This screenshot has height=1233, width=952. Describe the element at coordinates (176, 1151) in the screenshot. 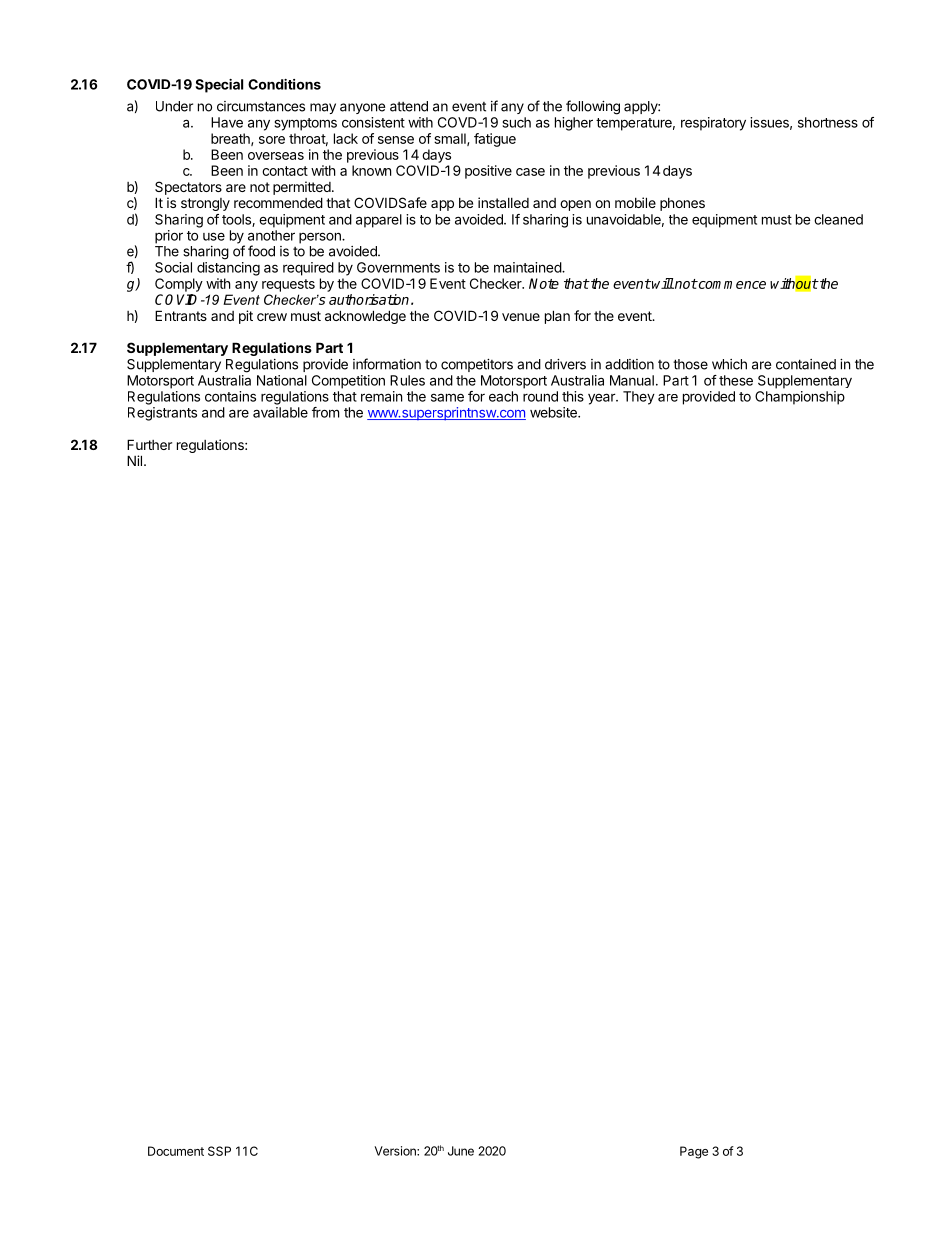

I see `Document` at that location.
